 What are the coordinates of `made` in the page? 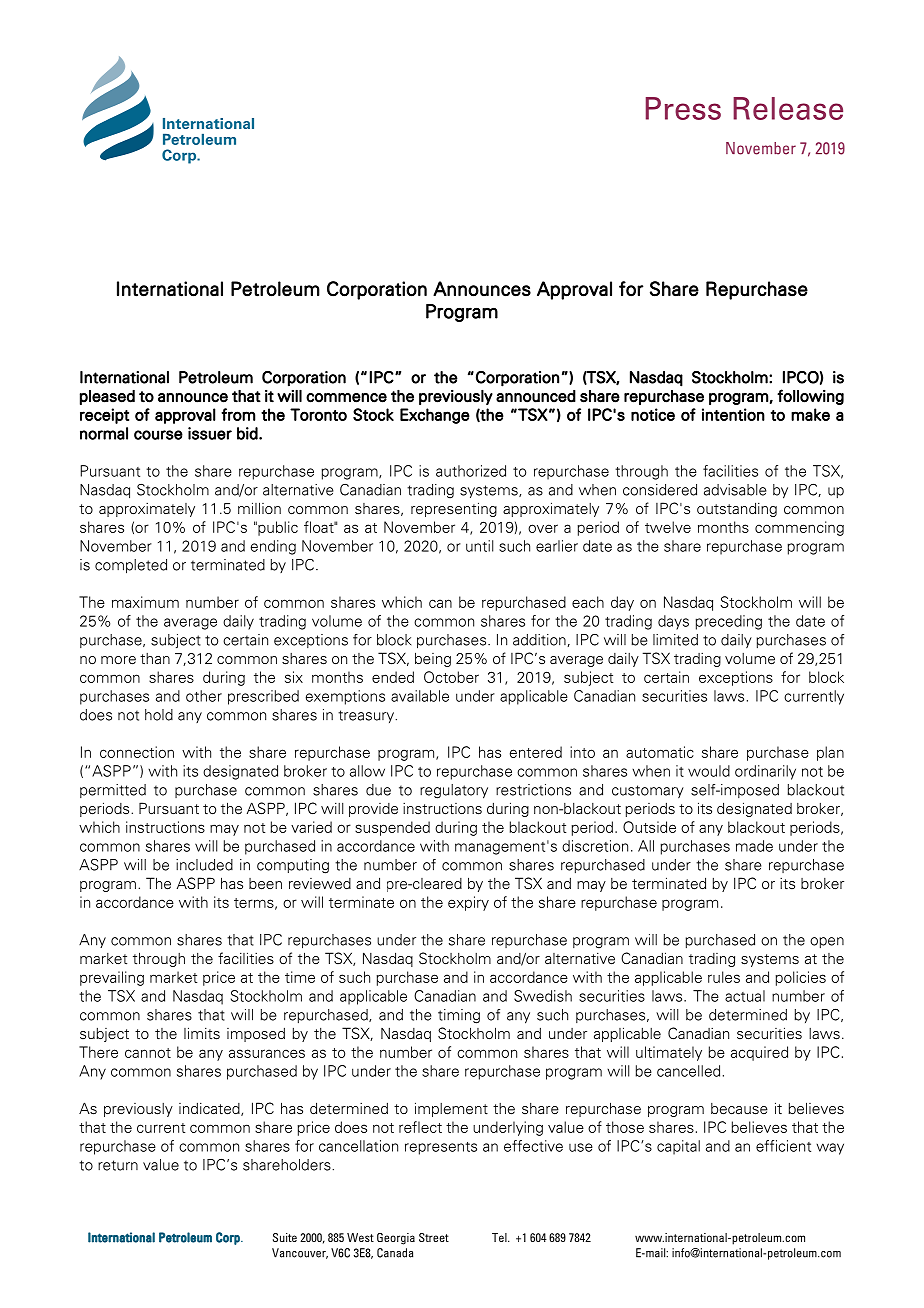 It's located at (754, 846).
